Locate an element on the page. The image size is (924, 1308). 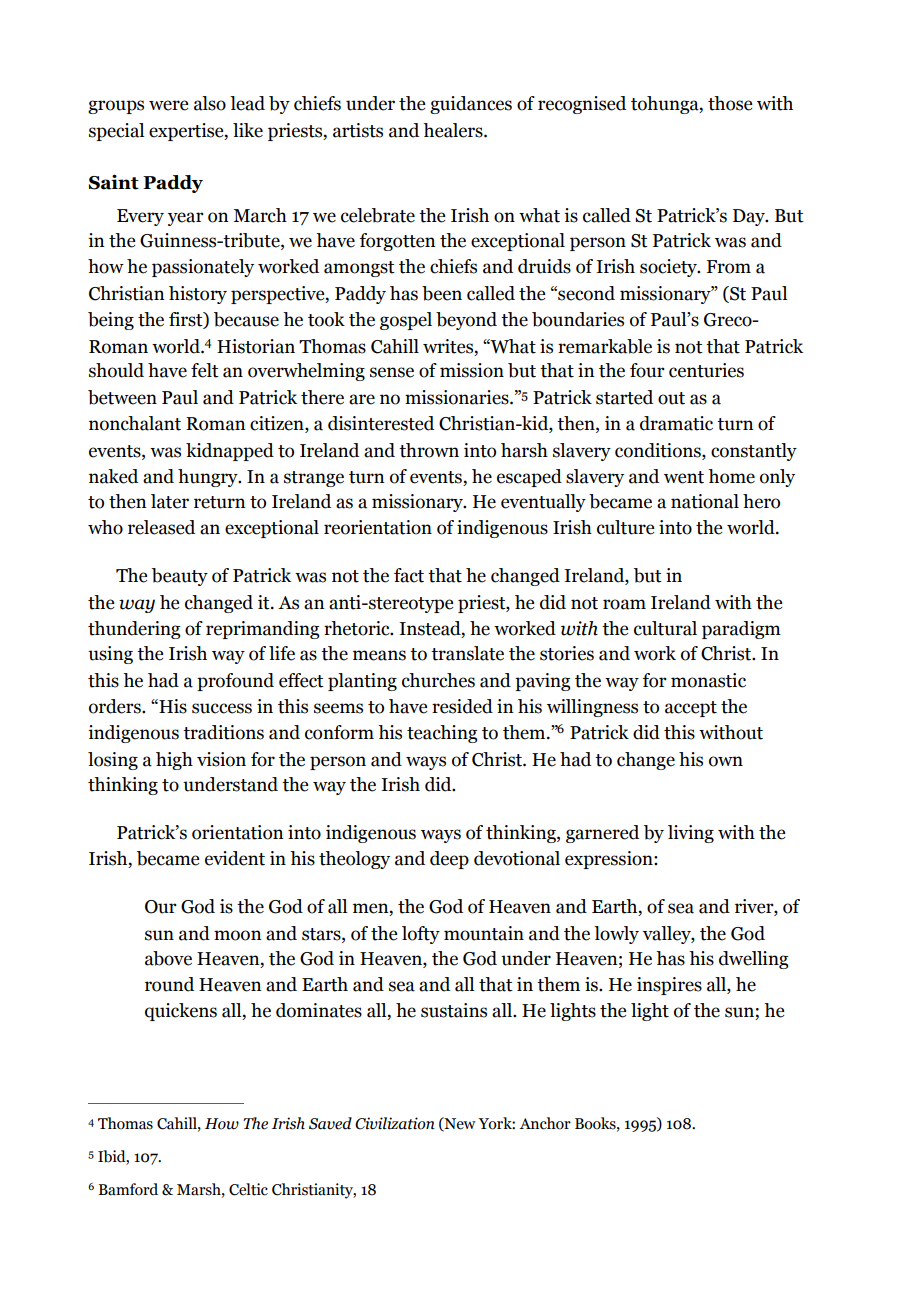
later is located at coordinates (170, 501).
